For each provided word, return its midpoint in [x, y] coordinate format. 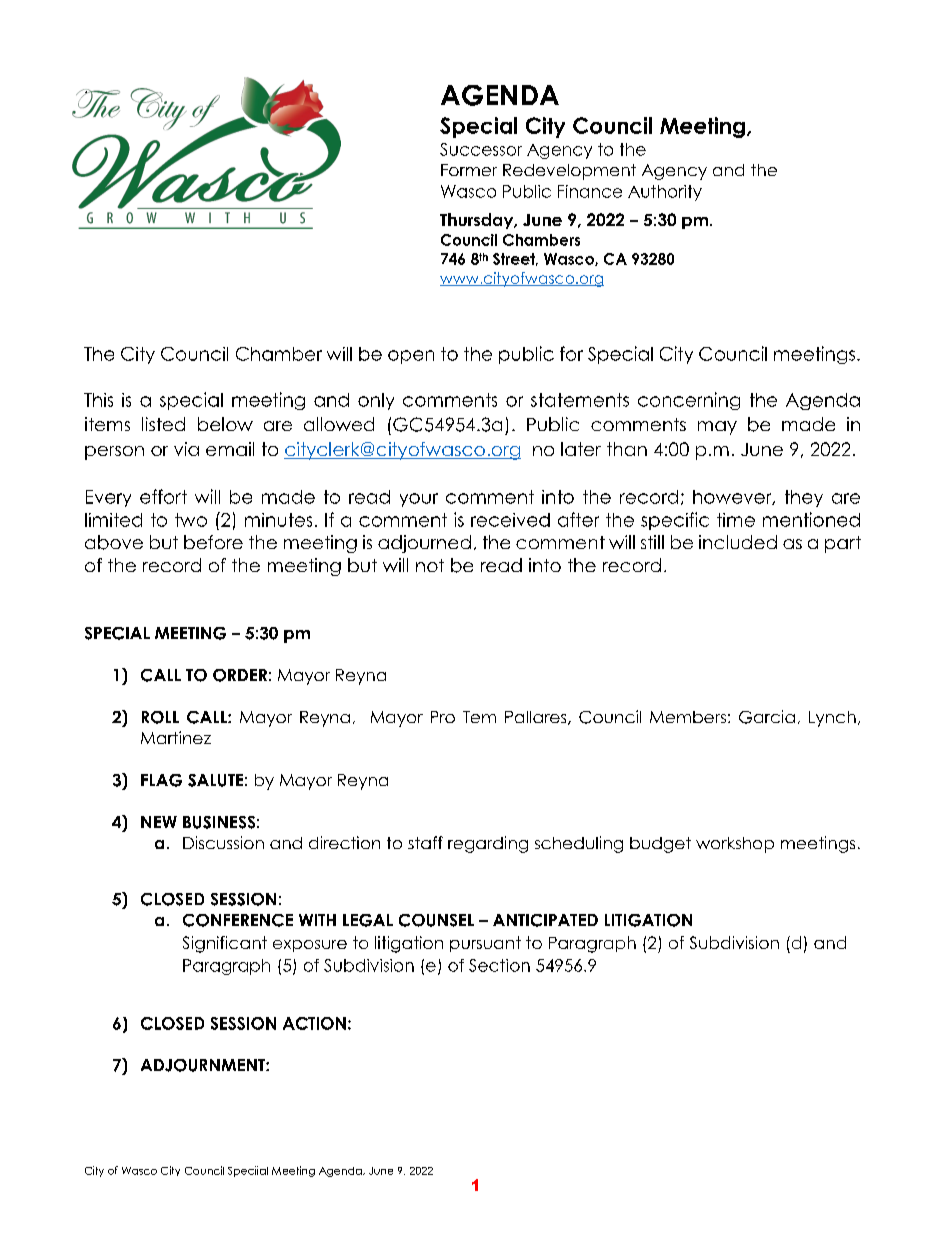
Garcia [767, 717]
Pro [443, 717]
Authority [665, 193]
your [419, 500]
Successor [481, 149]
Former [469, 170]
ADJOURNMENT [204, 1065]
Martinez [176, 737]
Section [499, 965]
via [186, 449]
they [804, 498]
